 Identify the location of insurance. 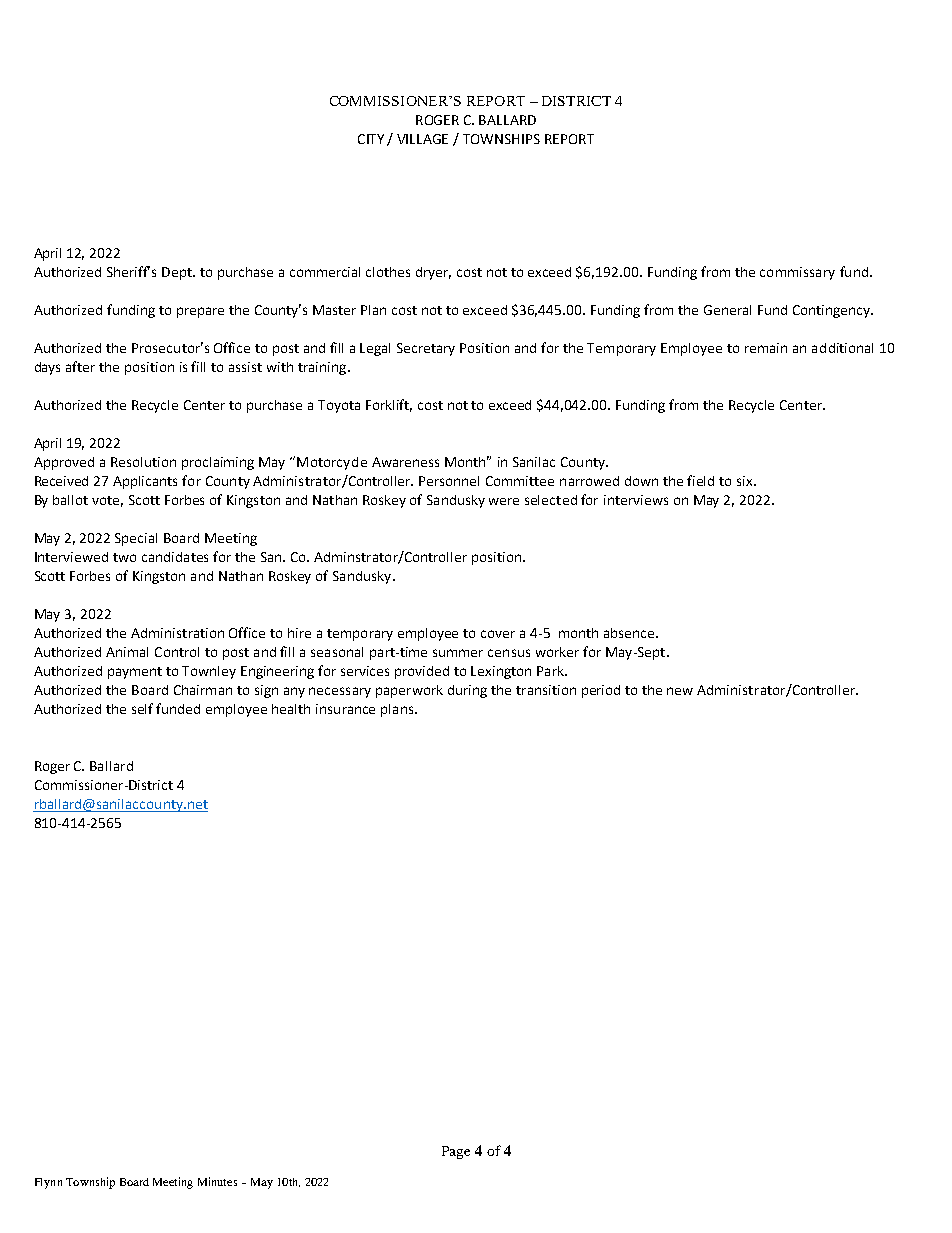
(345, 709).
